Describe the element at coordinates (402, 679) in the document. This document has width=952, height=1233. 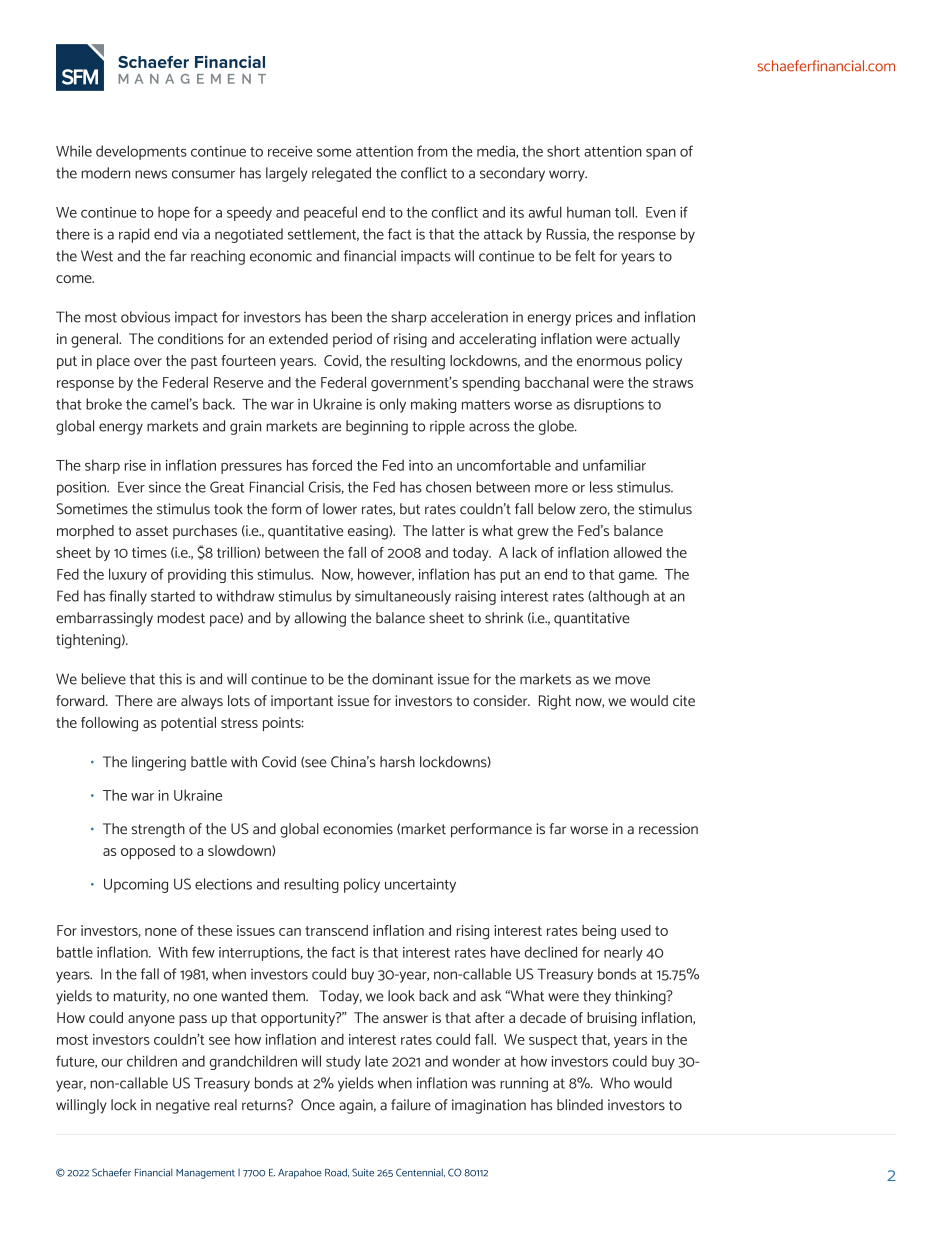
I see `dominant` at that location.
